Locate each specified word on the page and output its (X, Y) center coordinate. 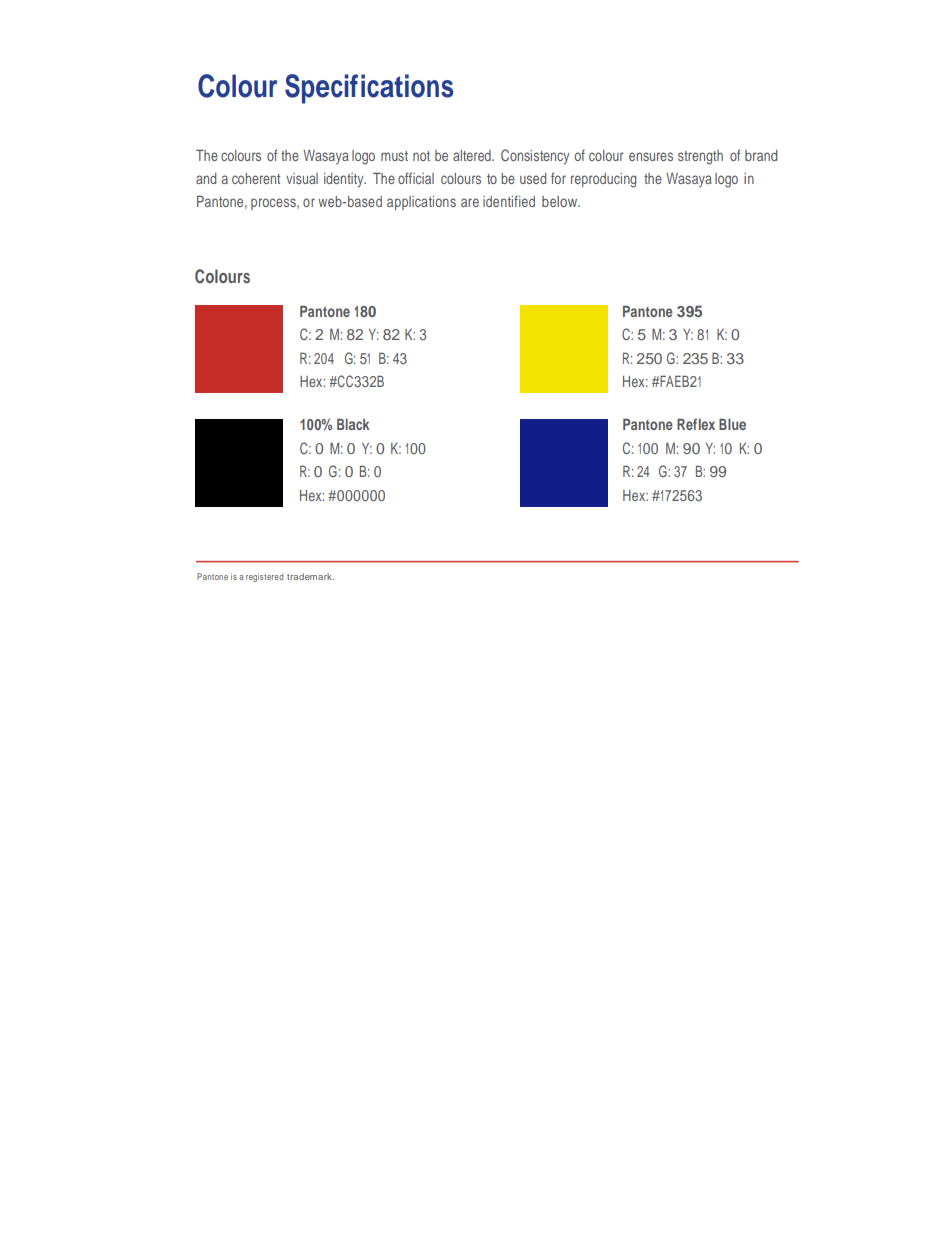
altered (473, 155)
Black (353, 424)
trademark (310, 576)
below (561, 201)
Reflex (696, 424)
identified (509, 201)
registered (264, 577)
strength (700, 157)
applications (421, 203)
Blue (732, 424)
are (470, 202)
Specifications (369, 89)
